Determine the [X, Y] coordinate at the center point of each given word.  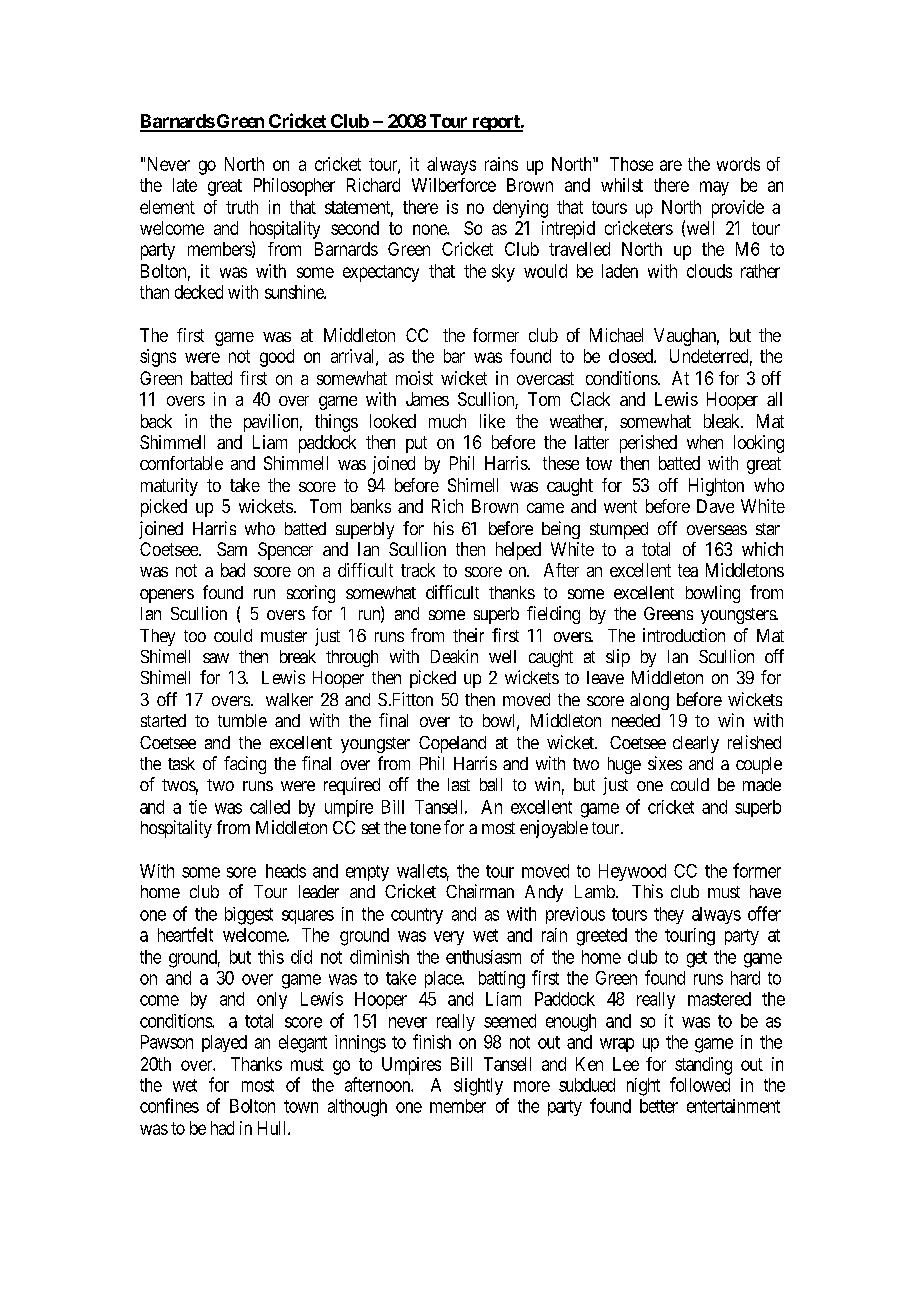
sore [241, 872]
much [447, 421]
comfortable [181, 463]
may [714, 188]
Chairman [480, 891]
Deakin [454, 656]
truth [242, 207]
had [222, 1128]
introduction [684, 635]
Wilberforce [454, 185]
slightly [478, 1087]
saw [216, 658]
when [705, 442]
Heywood [632, 872]
